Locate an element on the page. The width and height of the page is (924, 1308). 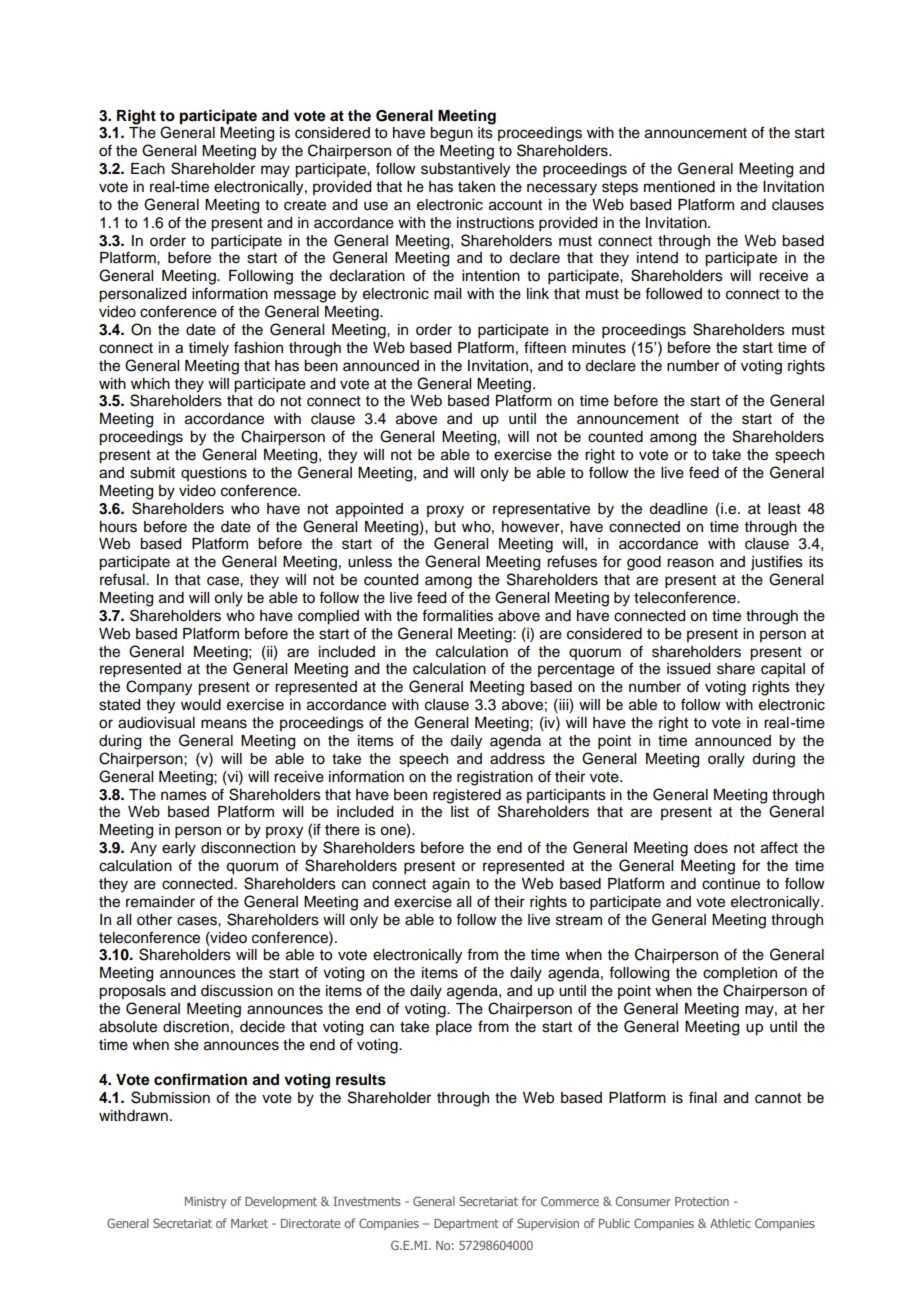
again is located at coordinates (451, 885).
